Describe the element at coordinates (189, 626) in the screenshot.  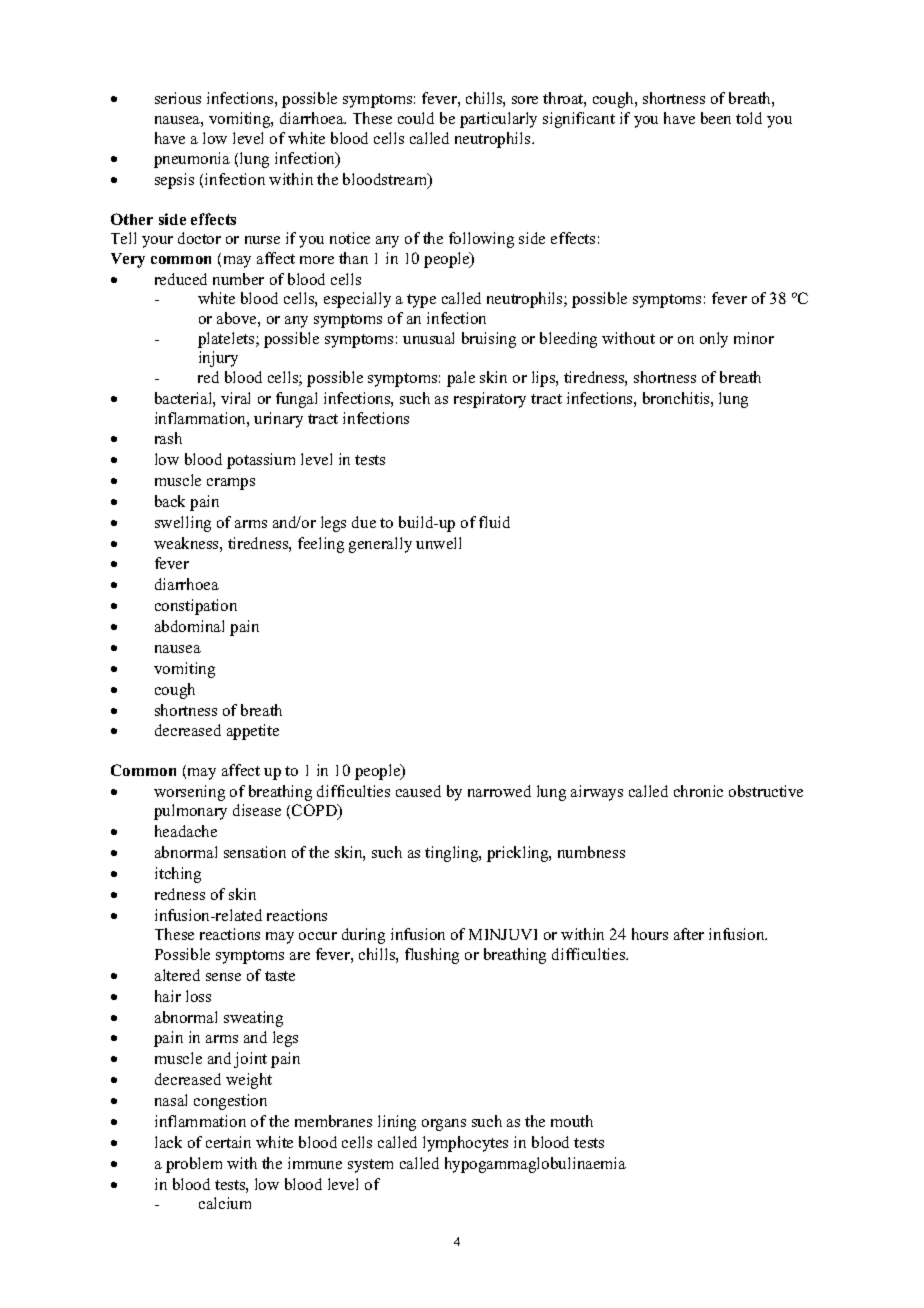
I see `abdominal` at that location.
